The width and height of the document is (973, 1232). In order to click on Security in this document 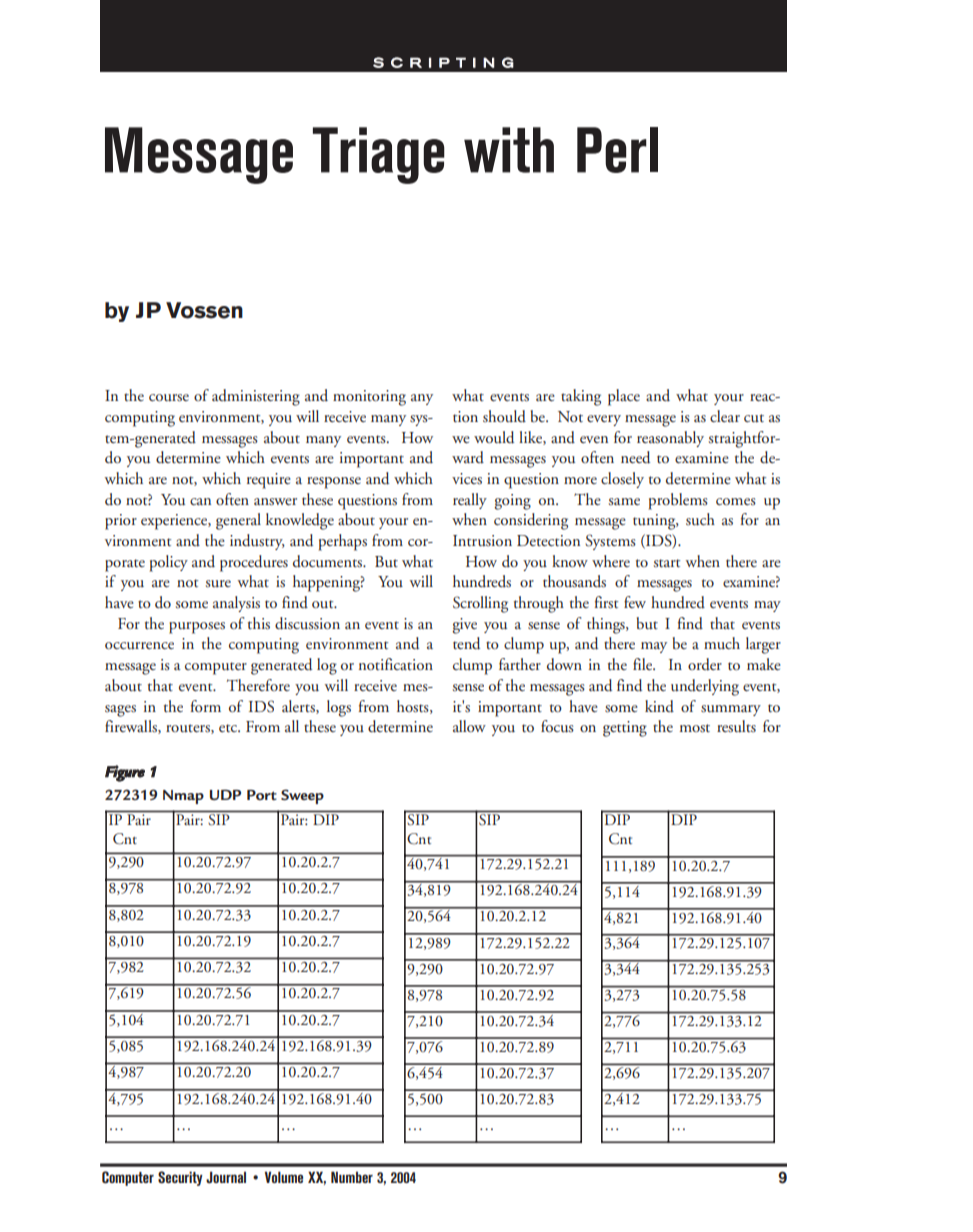, I will do `click(180, 1178)`.
